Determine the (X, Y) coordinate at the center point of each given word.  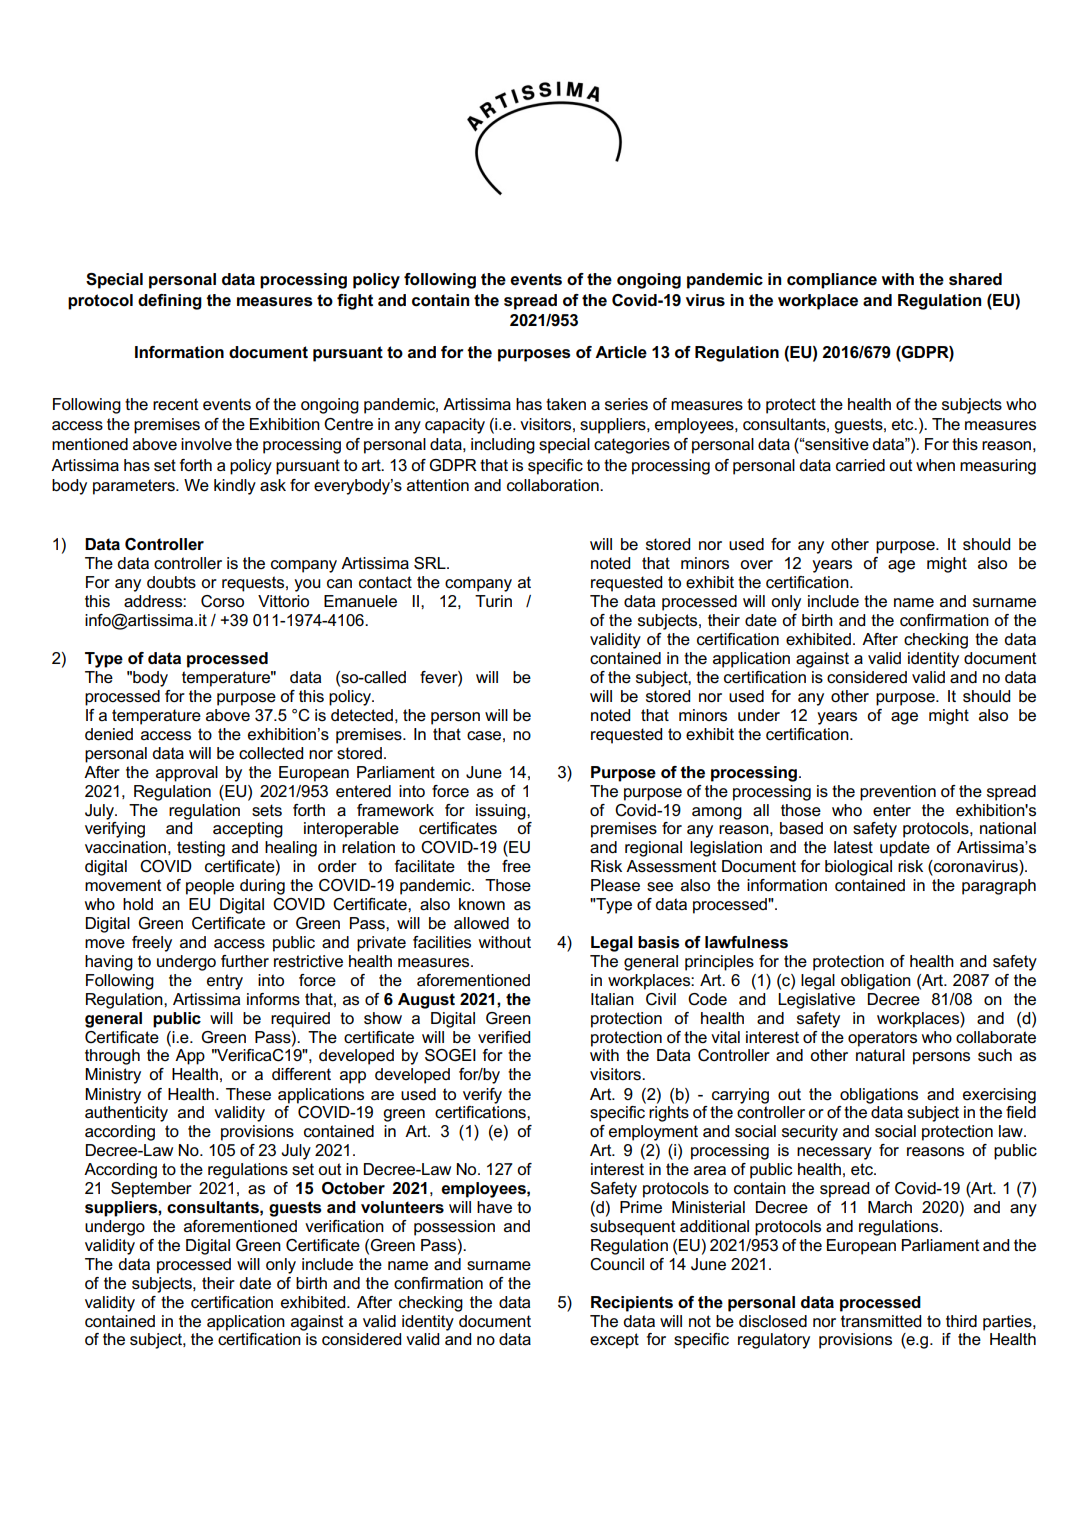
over (756, 565)
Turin (493, 601)
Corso (222, 601)
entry (225, 982)
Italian (612, 999)
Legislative (816, 1001)
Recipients (632, 1304)
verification (344, 1226)
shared (975, 279)
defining (170, 302)
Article (621, 352)
